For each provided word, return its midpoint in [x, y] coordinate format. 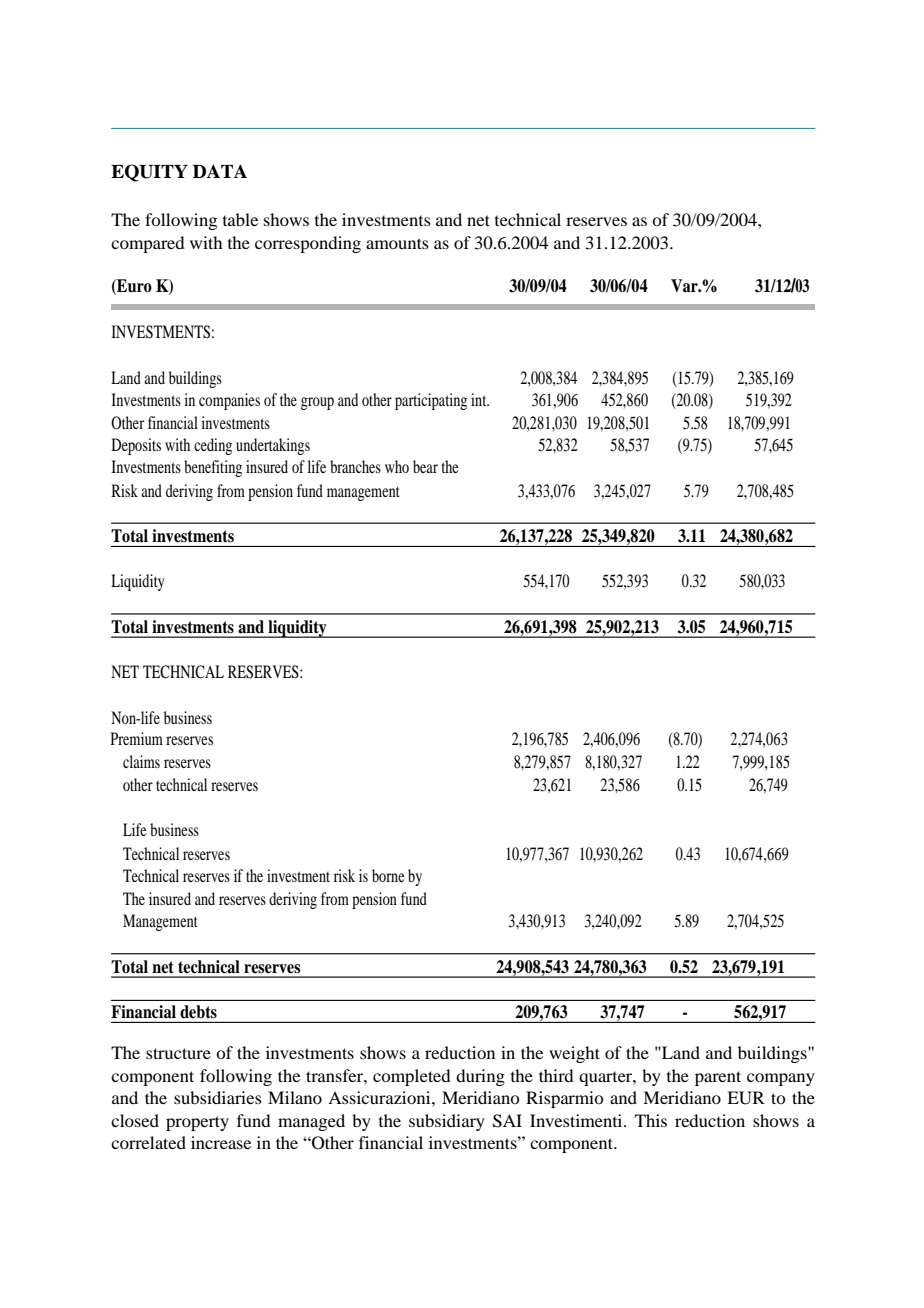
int [480, 399]
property [197, 1123]
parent [718, 1078]
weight [574, 1054]
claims [141, 761]
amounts [397, 243]
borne [388, 875]
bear [425, 466]
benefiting [213, 468]
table [240, 219]
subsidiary [447, 1122]
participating [431, 401]
